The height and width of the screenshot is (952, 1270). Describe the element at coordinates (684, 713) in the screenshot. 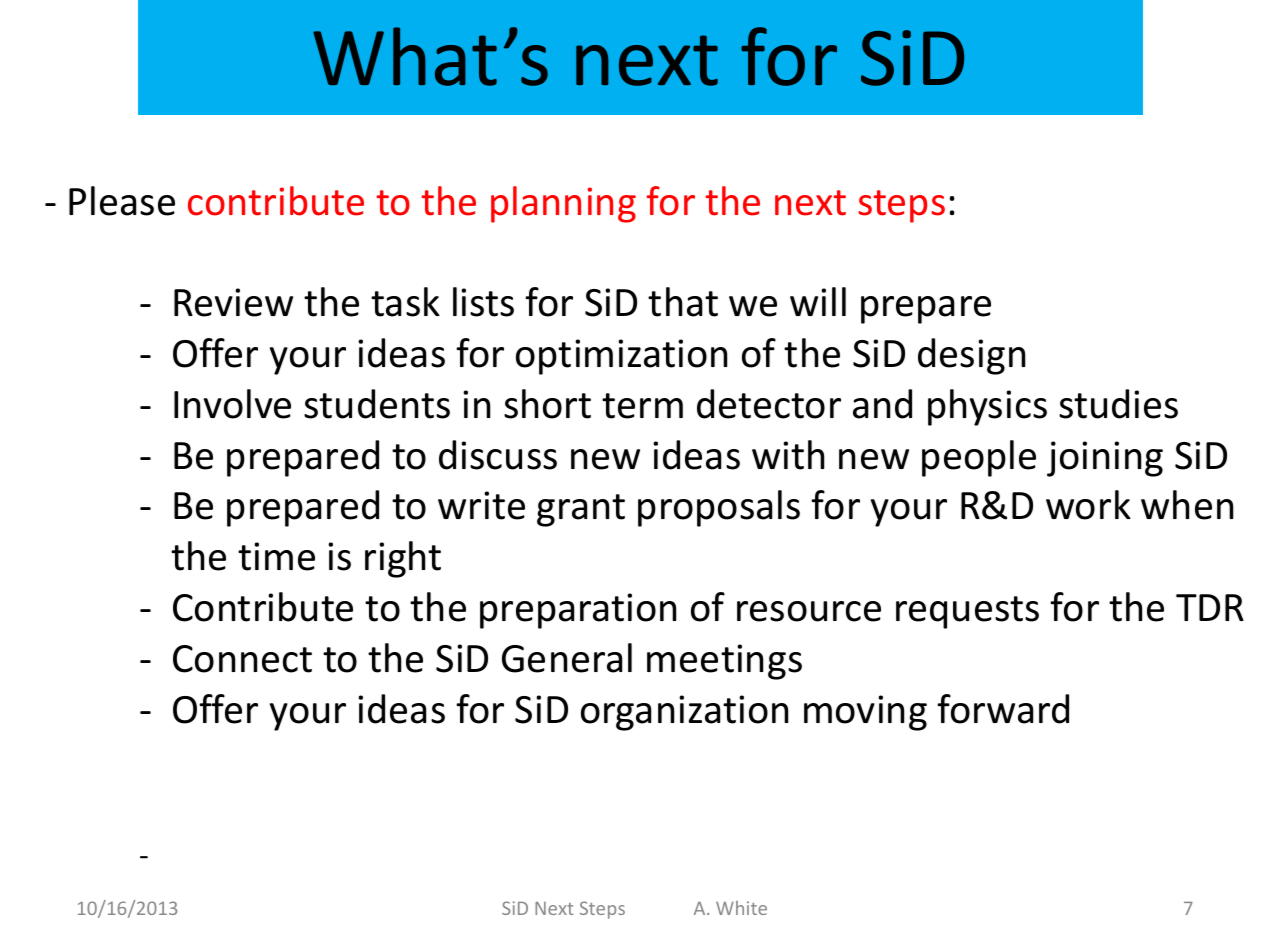

I see `organization` at that location.
